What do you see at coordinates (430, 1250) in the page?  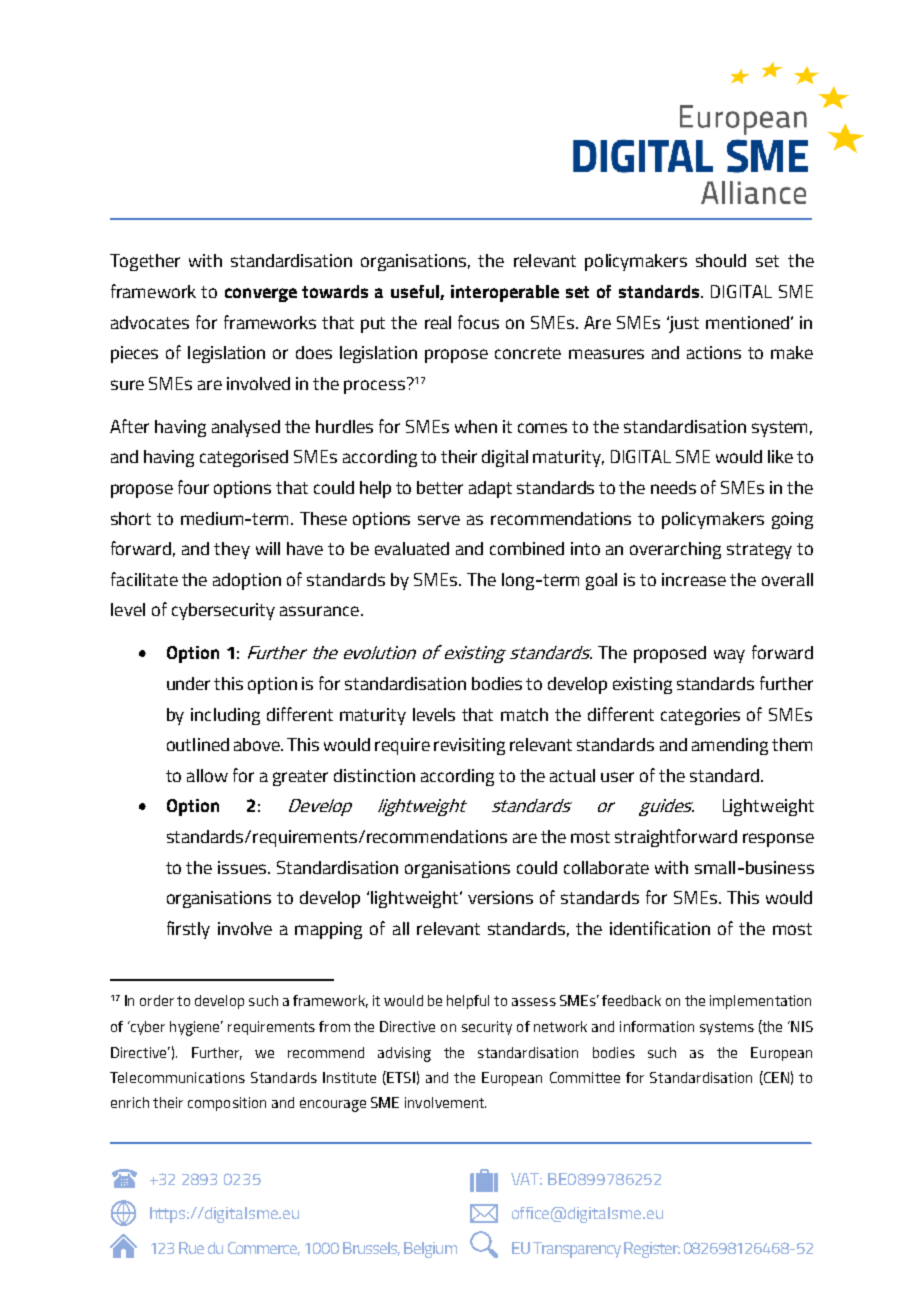 I see `Belgium` at bounding box center [430, 1250].
